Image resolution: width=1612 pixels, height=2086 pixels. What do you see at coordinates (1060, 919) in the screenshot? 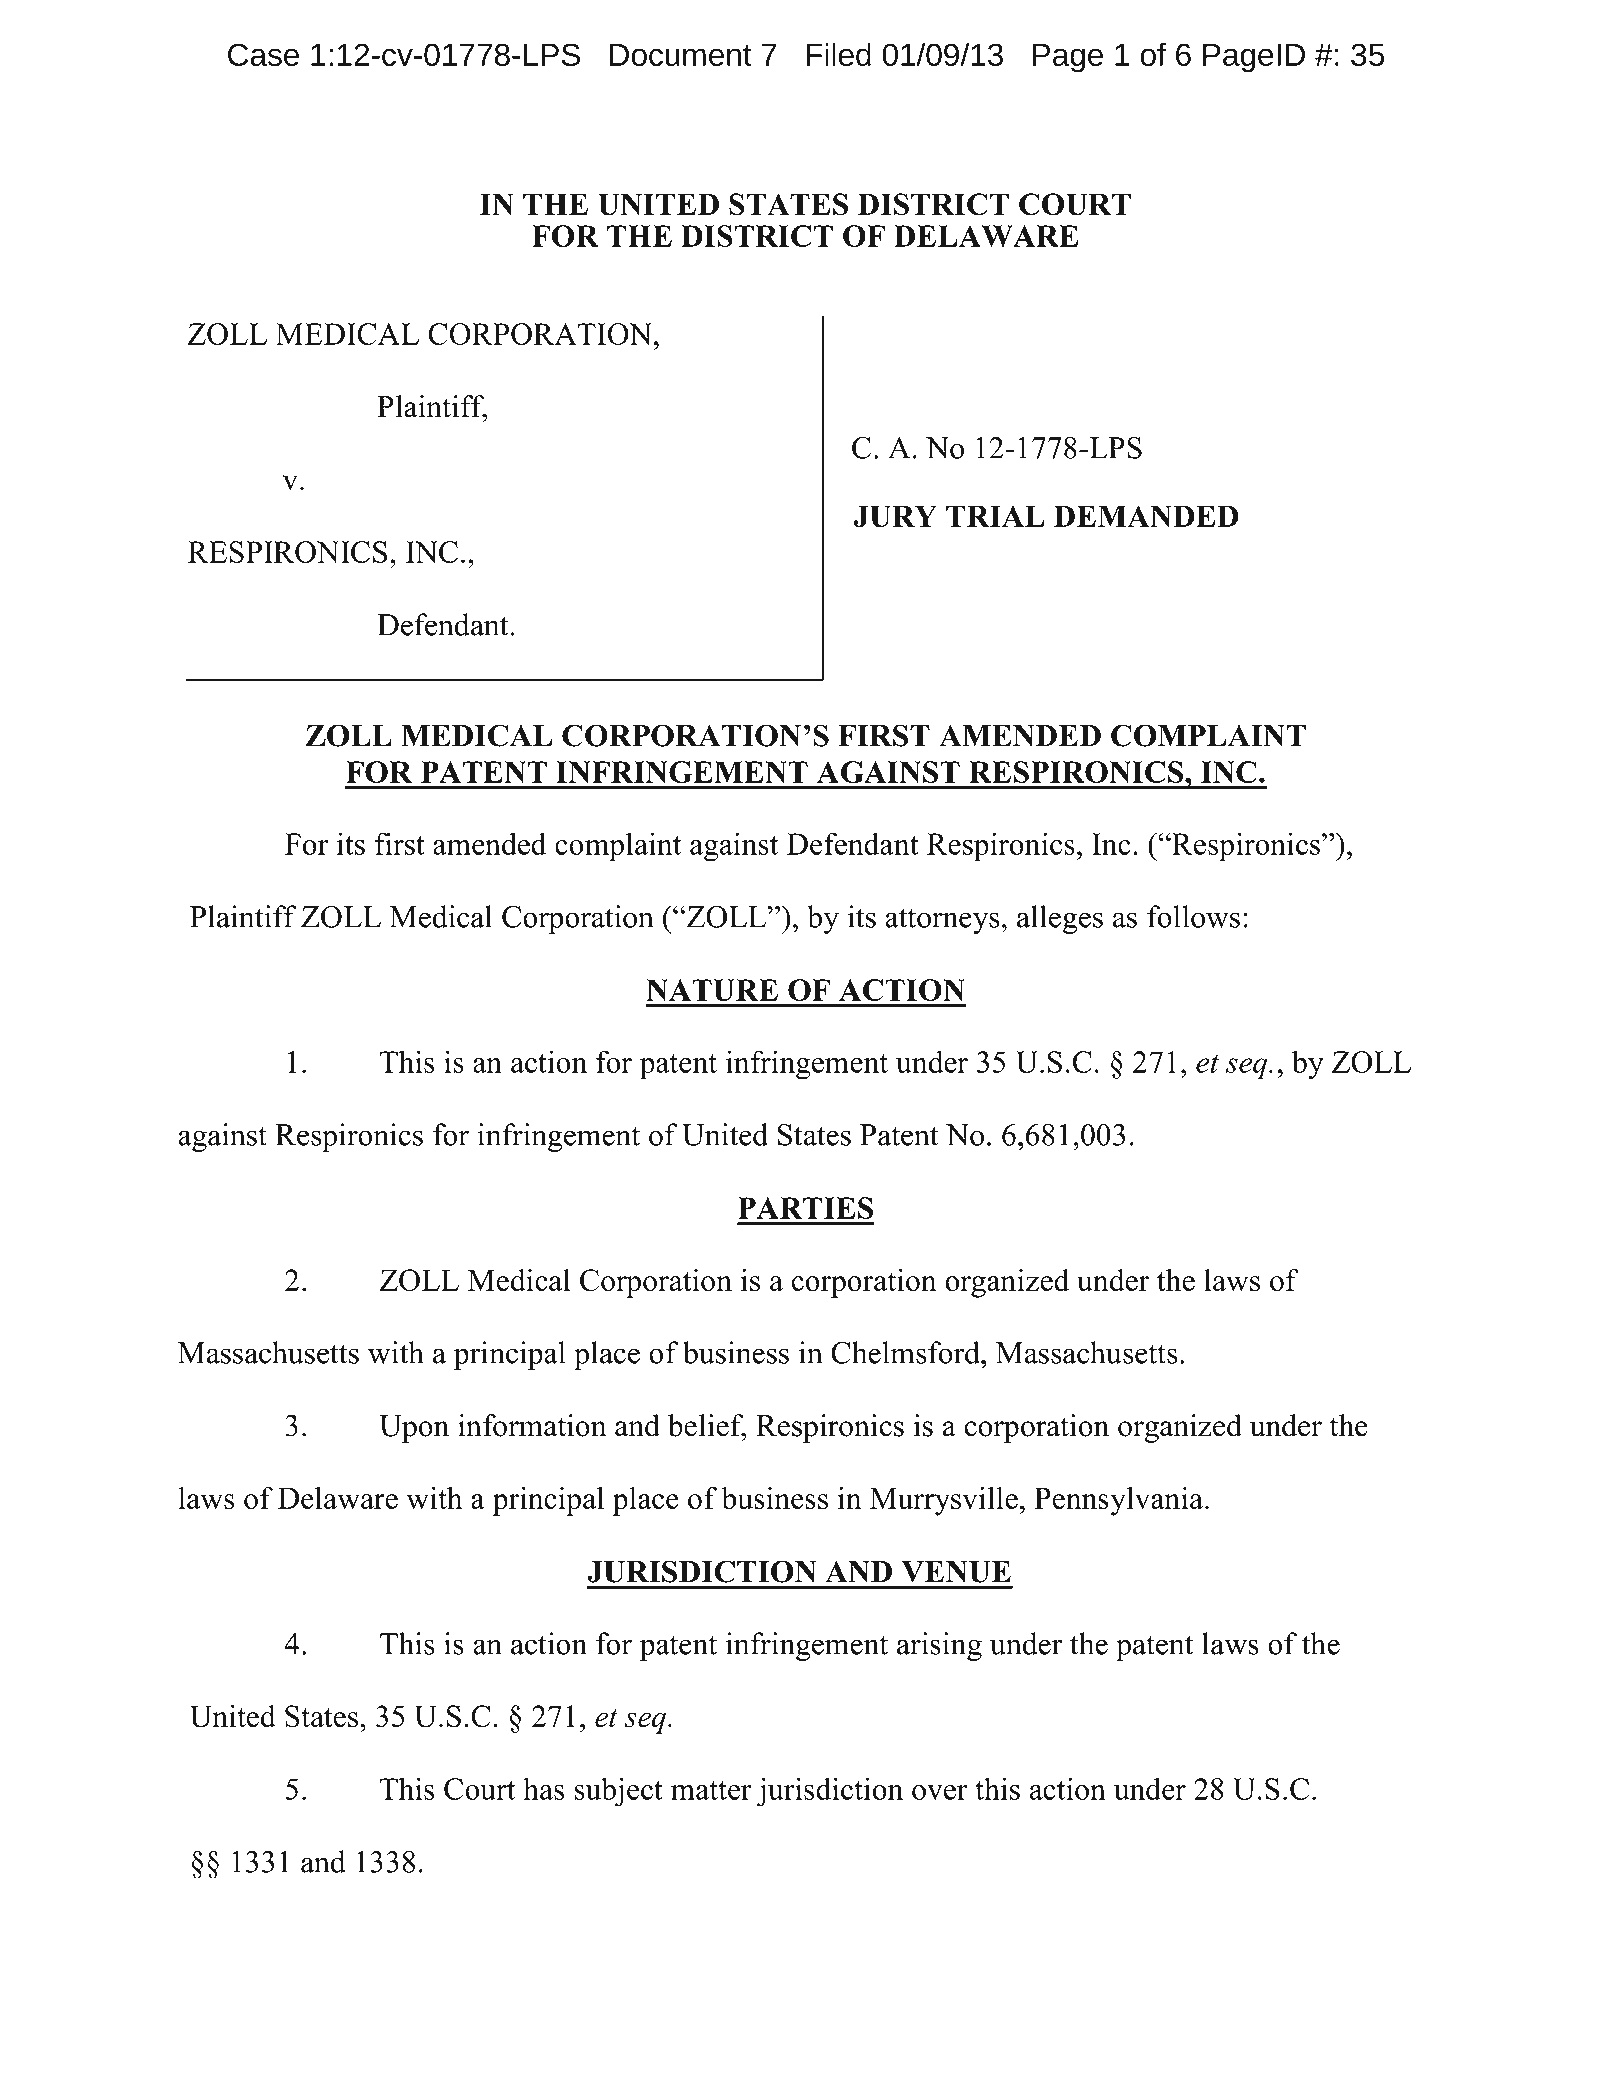
I see `alleges` at bounding box center [1060, 919].
